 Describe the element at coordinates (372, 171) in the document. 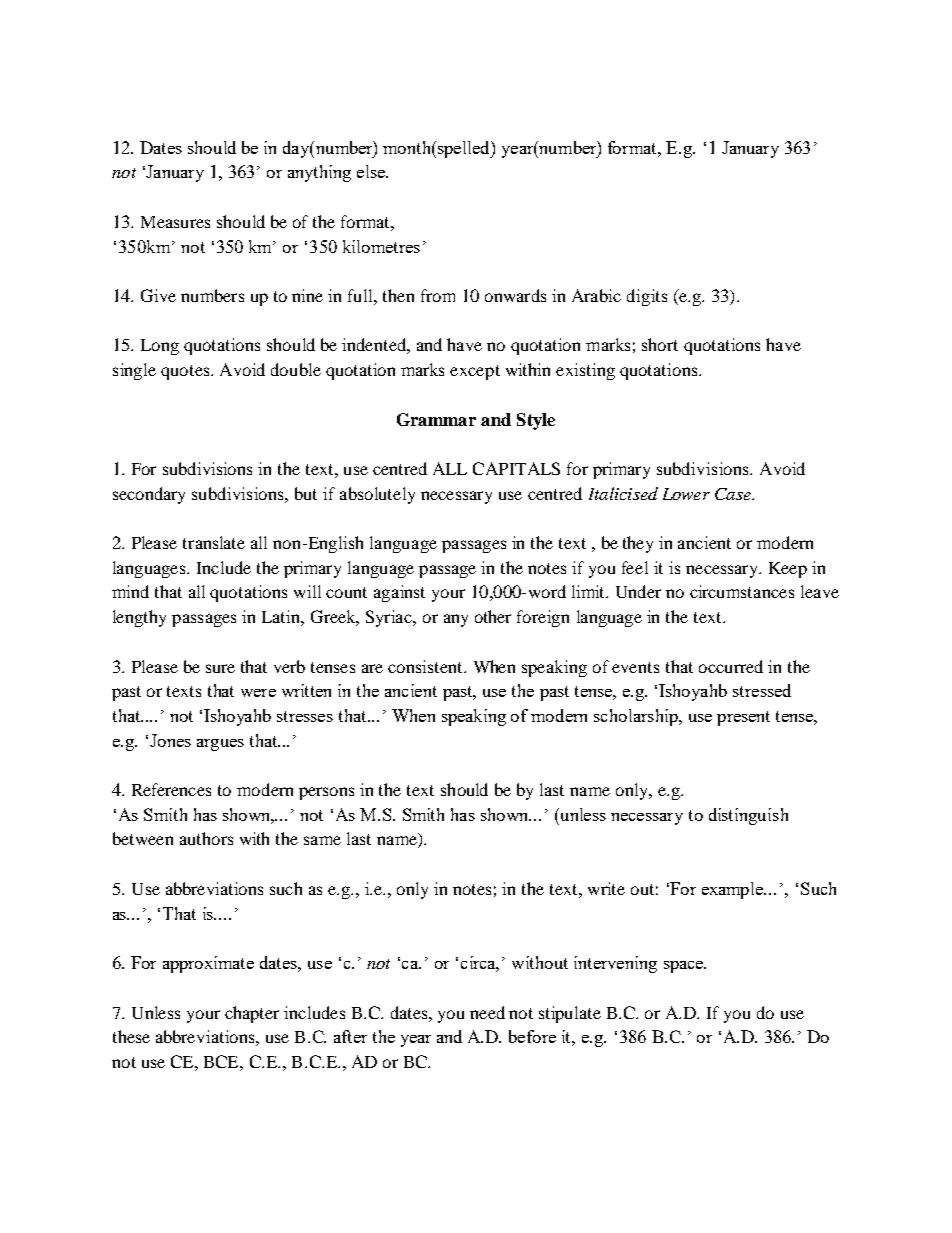

I see `else` at that location.
